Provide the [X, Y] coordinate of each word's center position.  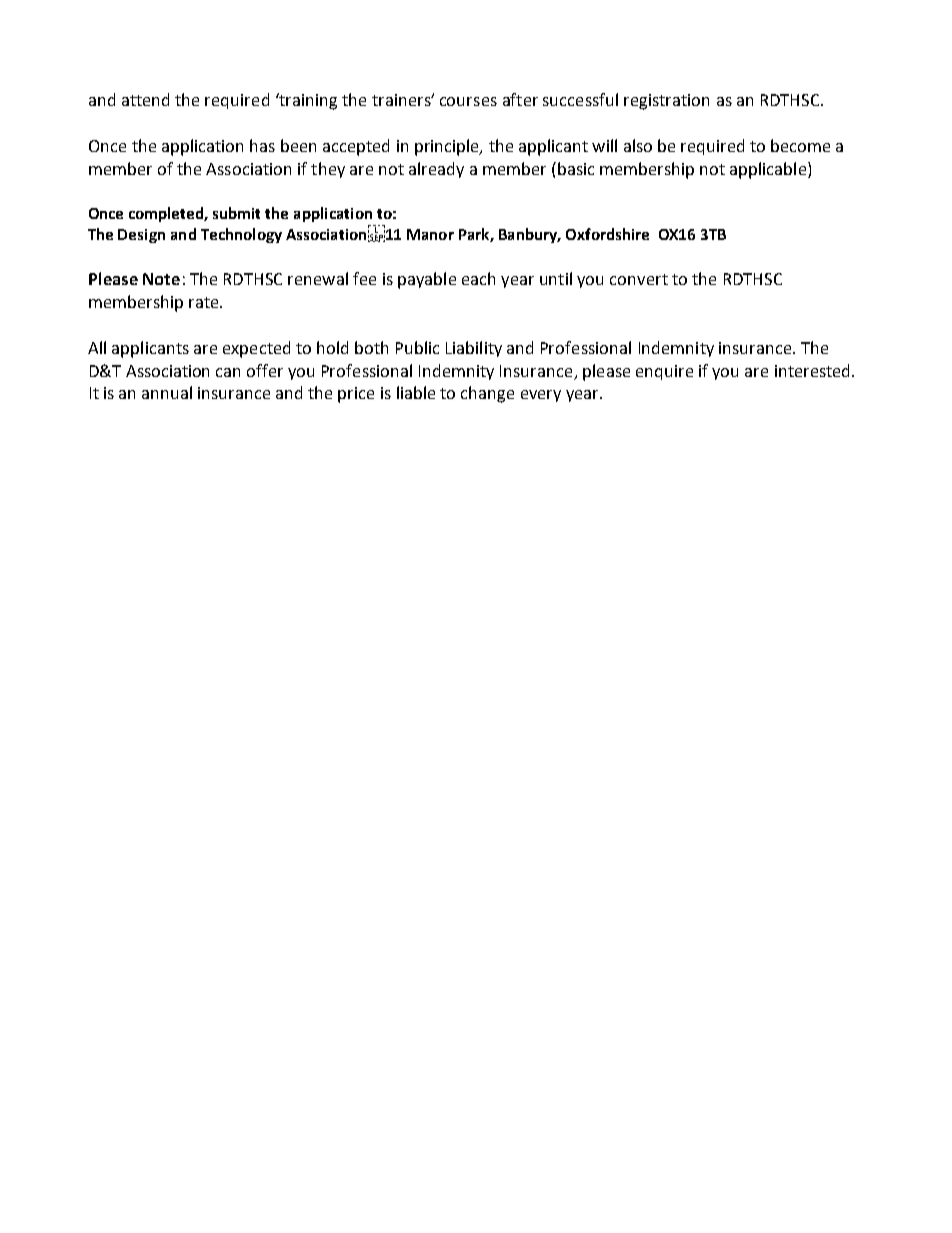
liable [416, 392]
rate [205, 302]
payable [427, 280]
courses [468, 101]
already [436, 170]
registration [666, 102]
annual [167, 392]
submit [236, 213]
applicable [769, 170]
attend [145, 99]
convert [639, 279]
